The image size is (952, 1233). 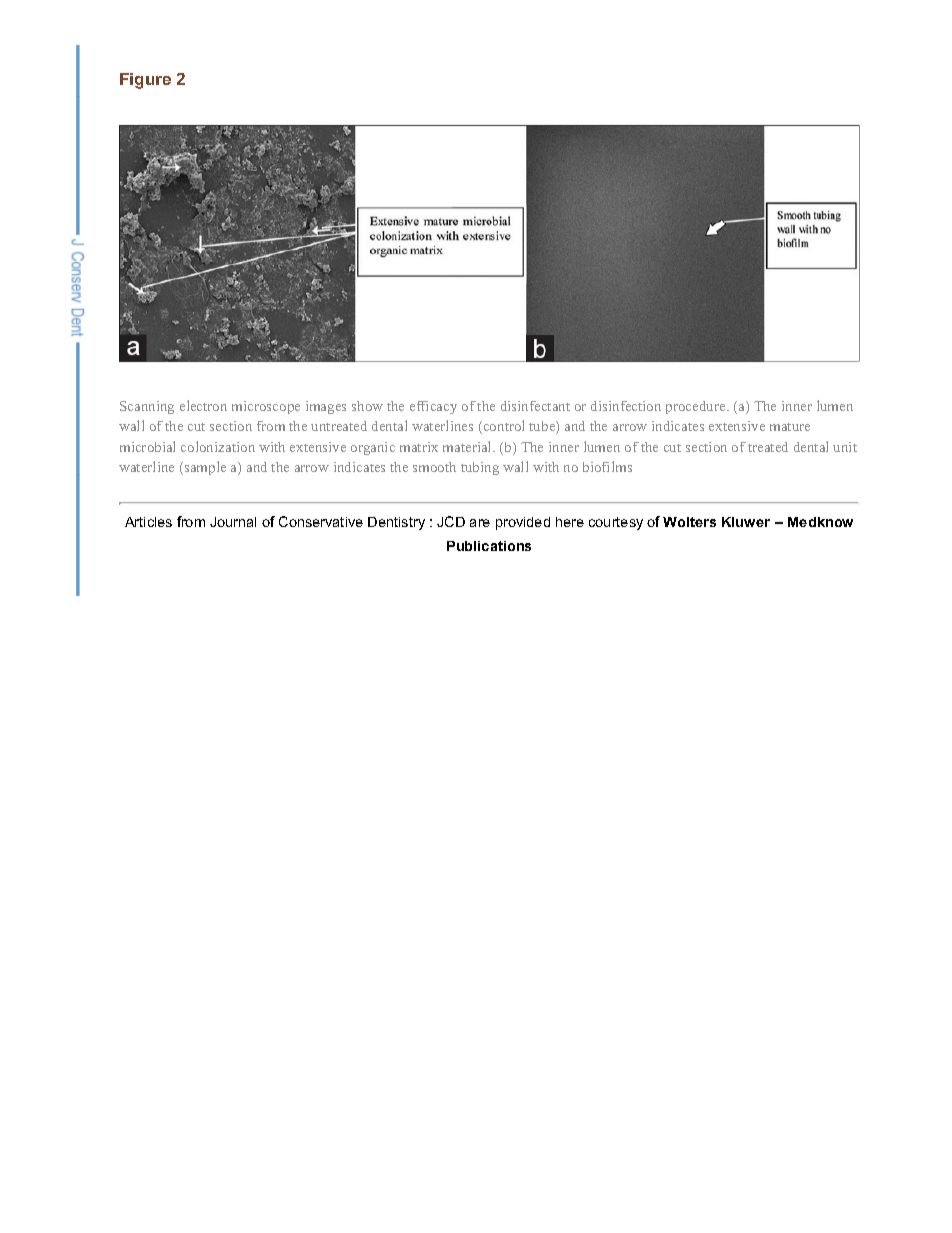 What do you see at coordinates (697, 407) in the screenshot?
I see `procedure` at bounding box center [697, 407].
